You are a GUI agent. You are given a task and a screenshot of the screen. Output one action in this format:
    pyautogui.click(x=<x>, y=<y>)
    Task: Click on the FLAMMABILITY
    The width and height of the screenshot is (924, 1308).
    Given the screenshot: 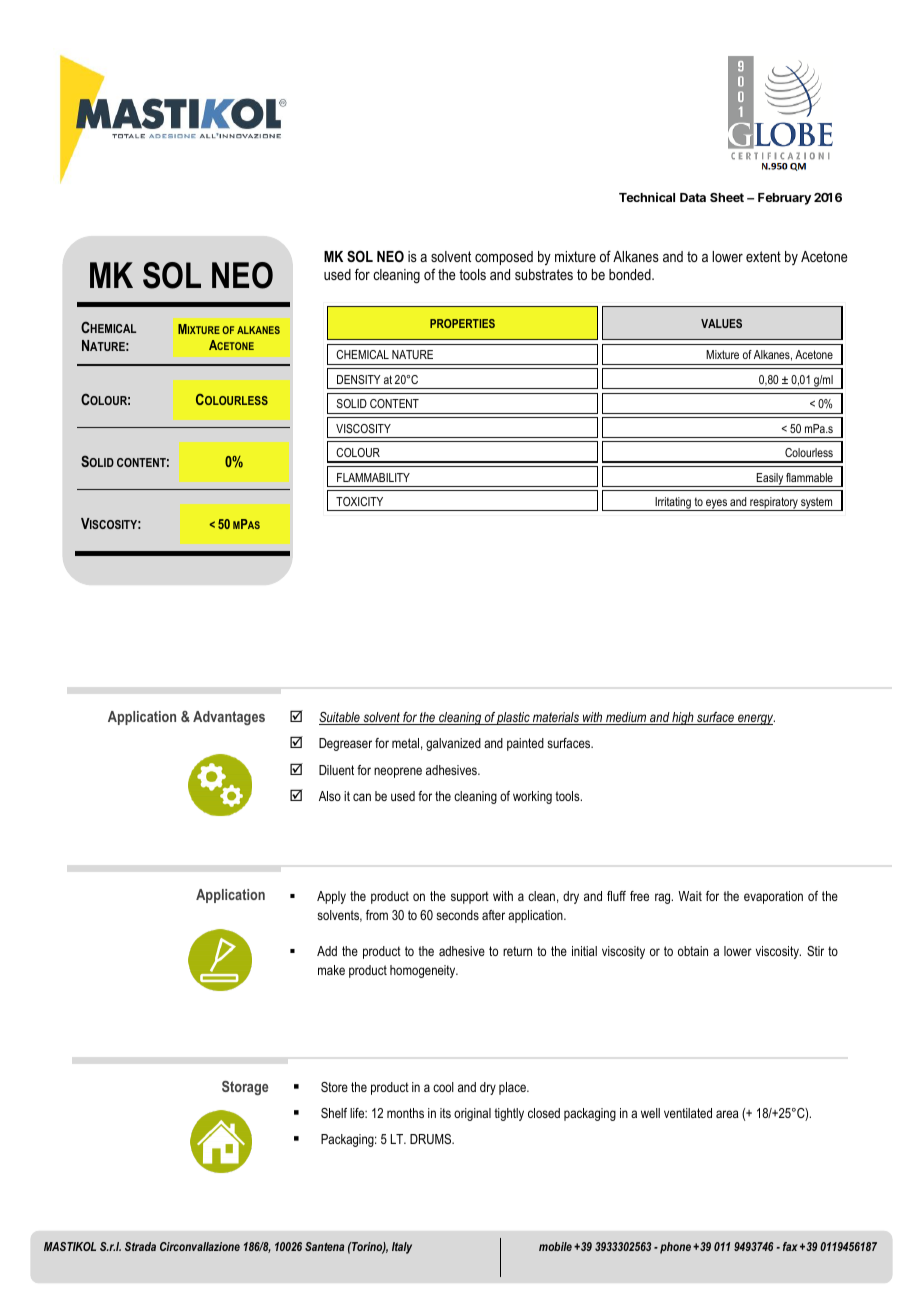 What is the action you would take?
    pyautogui.click(x=373, y=477)
